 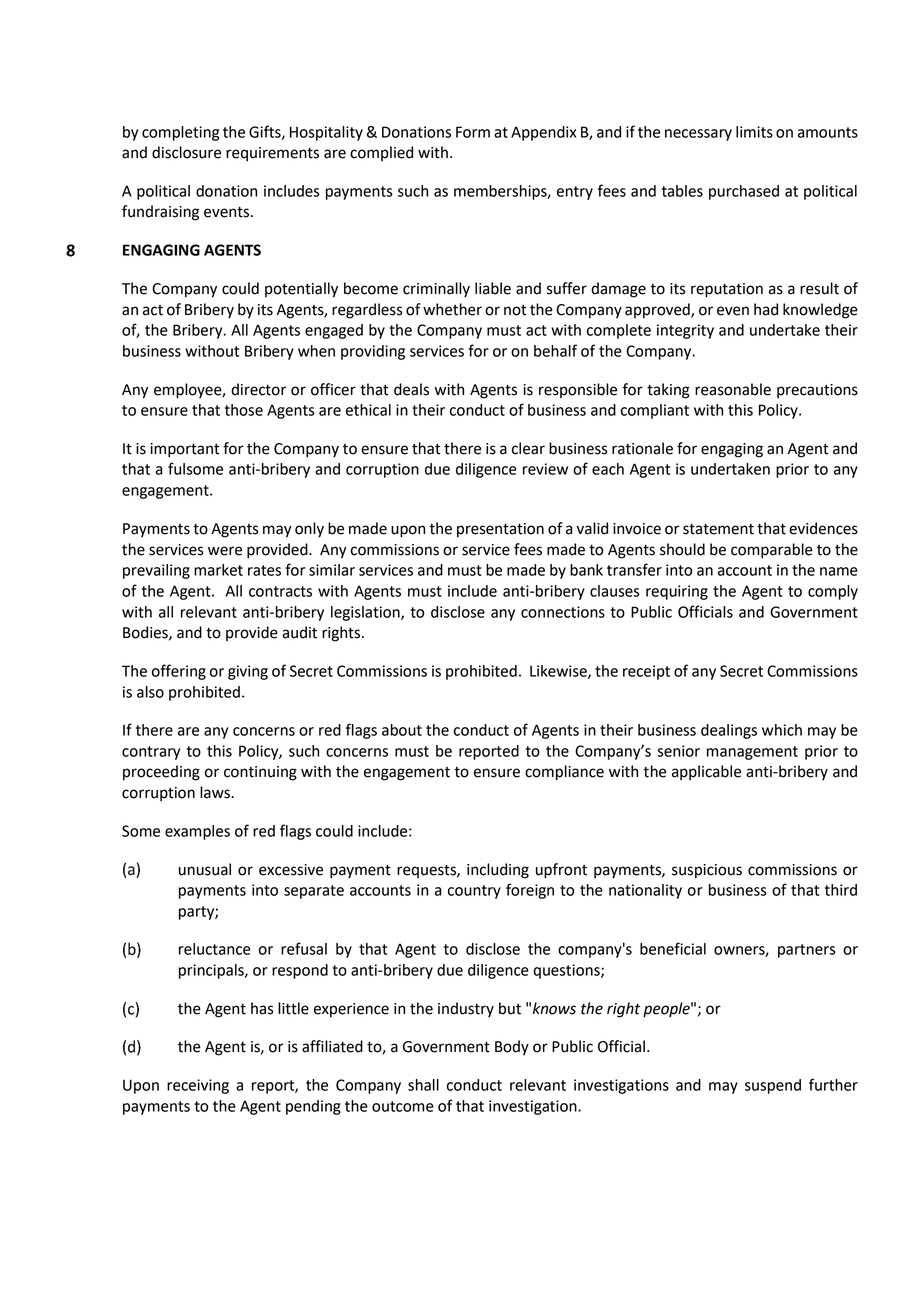 I want to click on requirements, so click(x=272, y=154).
